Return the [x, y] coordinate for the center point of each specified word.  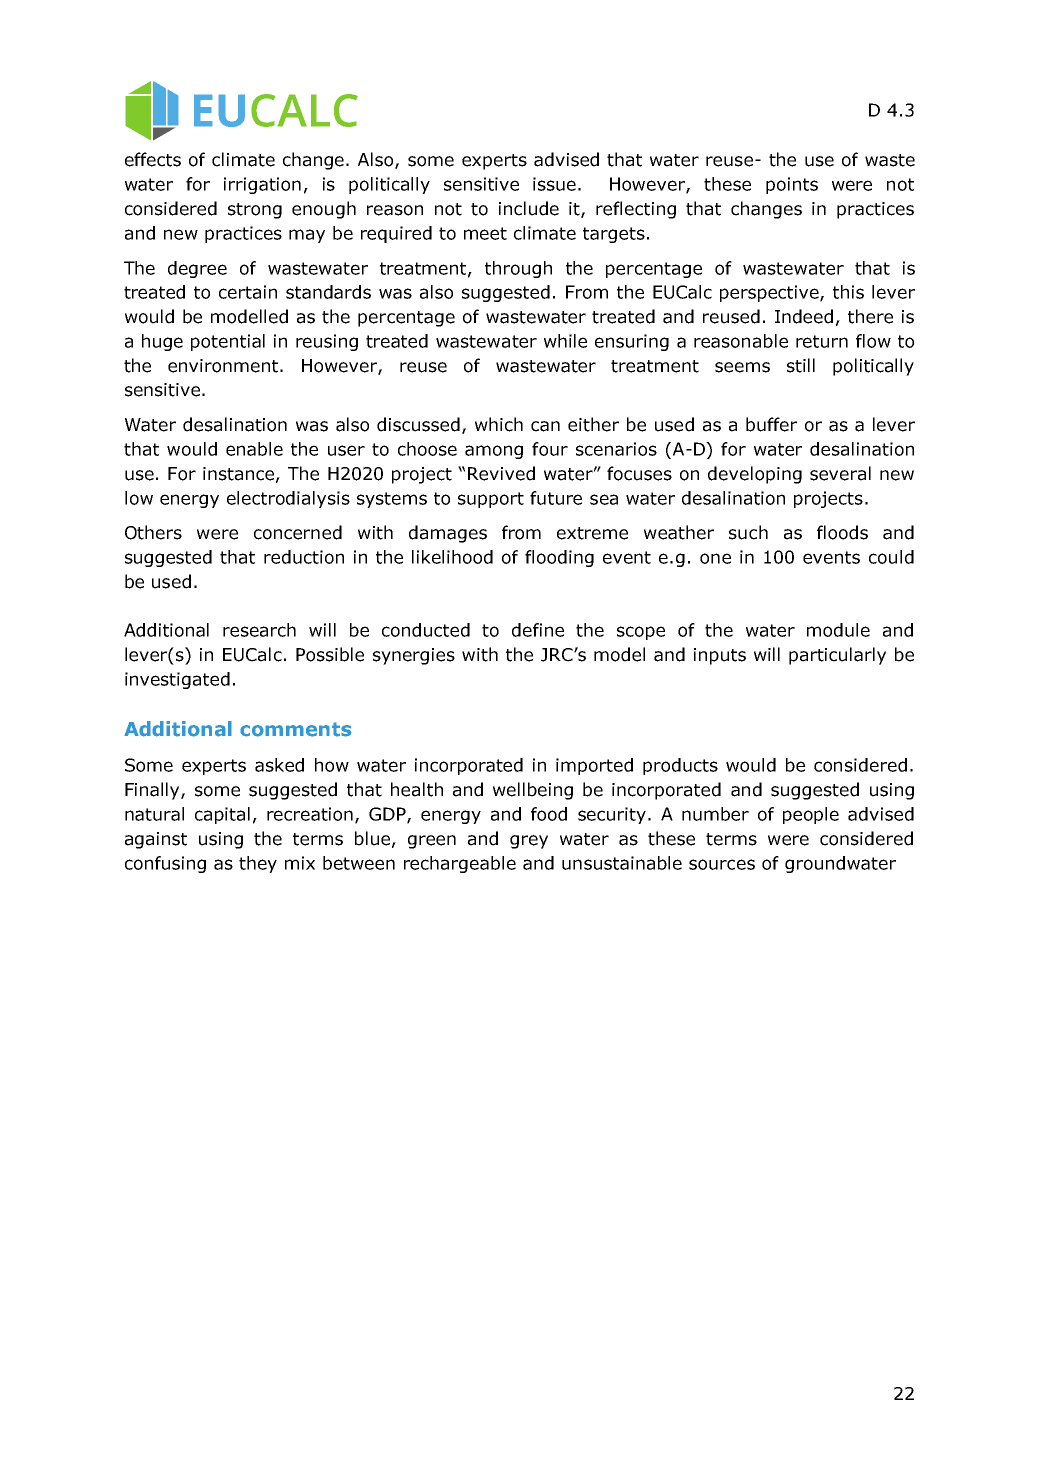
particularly [837, 656]
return [822, 341]
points [792, 185]
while [565, 341]
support [491, 500]
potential [228, 342]
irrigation [262, 185]
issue [554, 184]
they [258, 864]
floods [842, 532]
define [538, 630]
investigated [177, 680]
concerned [298, 532]
